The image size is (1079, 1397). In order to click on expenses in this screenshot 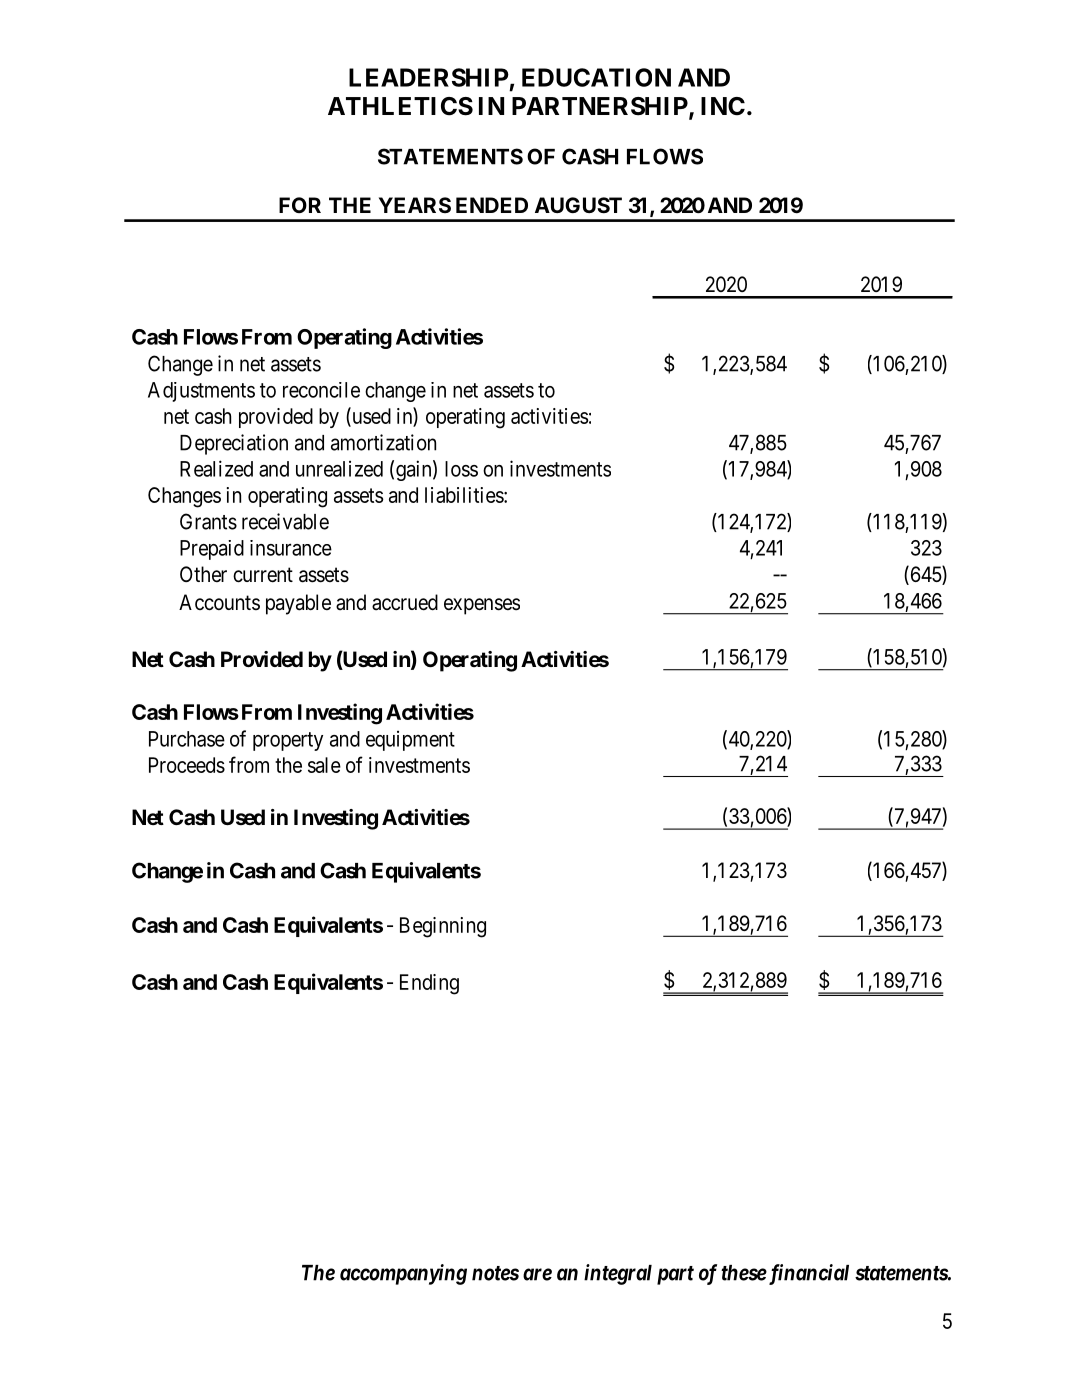, I will do `click(482, 606)`.
